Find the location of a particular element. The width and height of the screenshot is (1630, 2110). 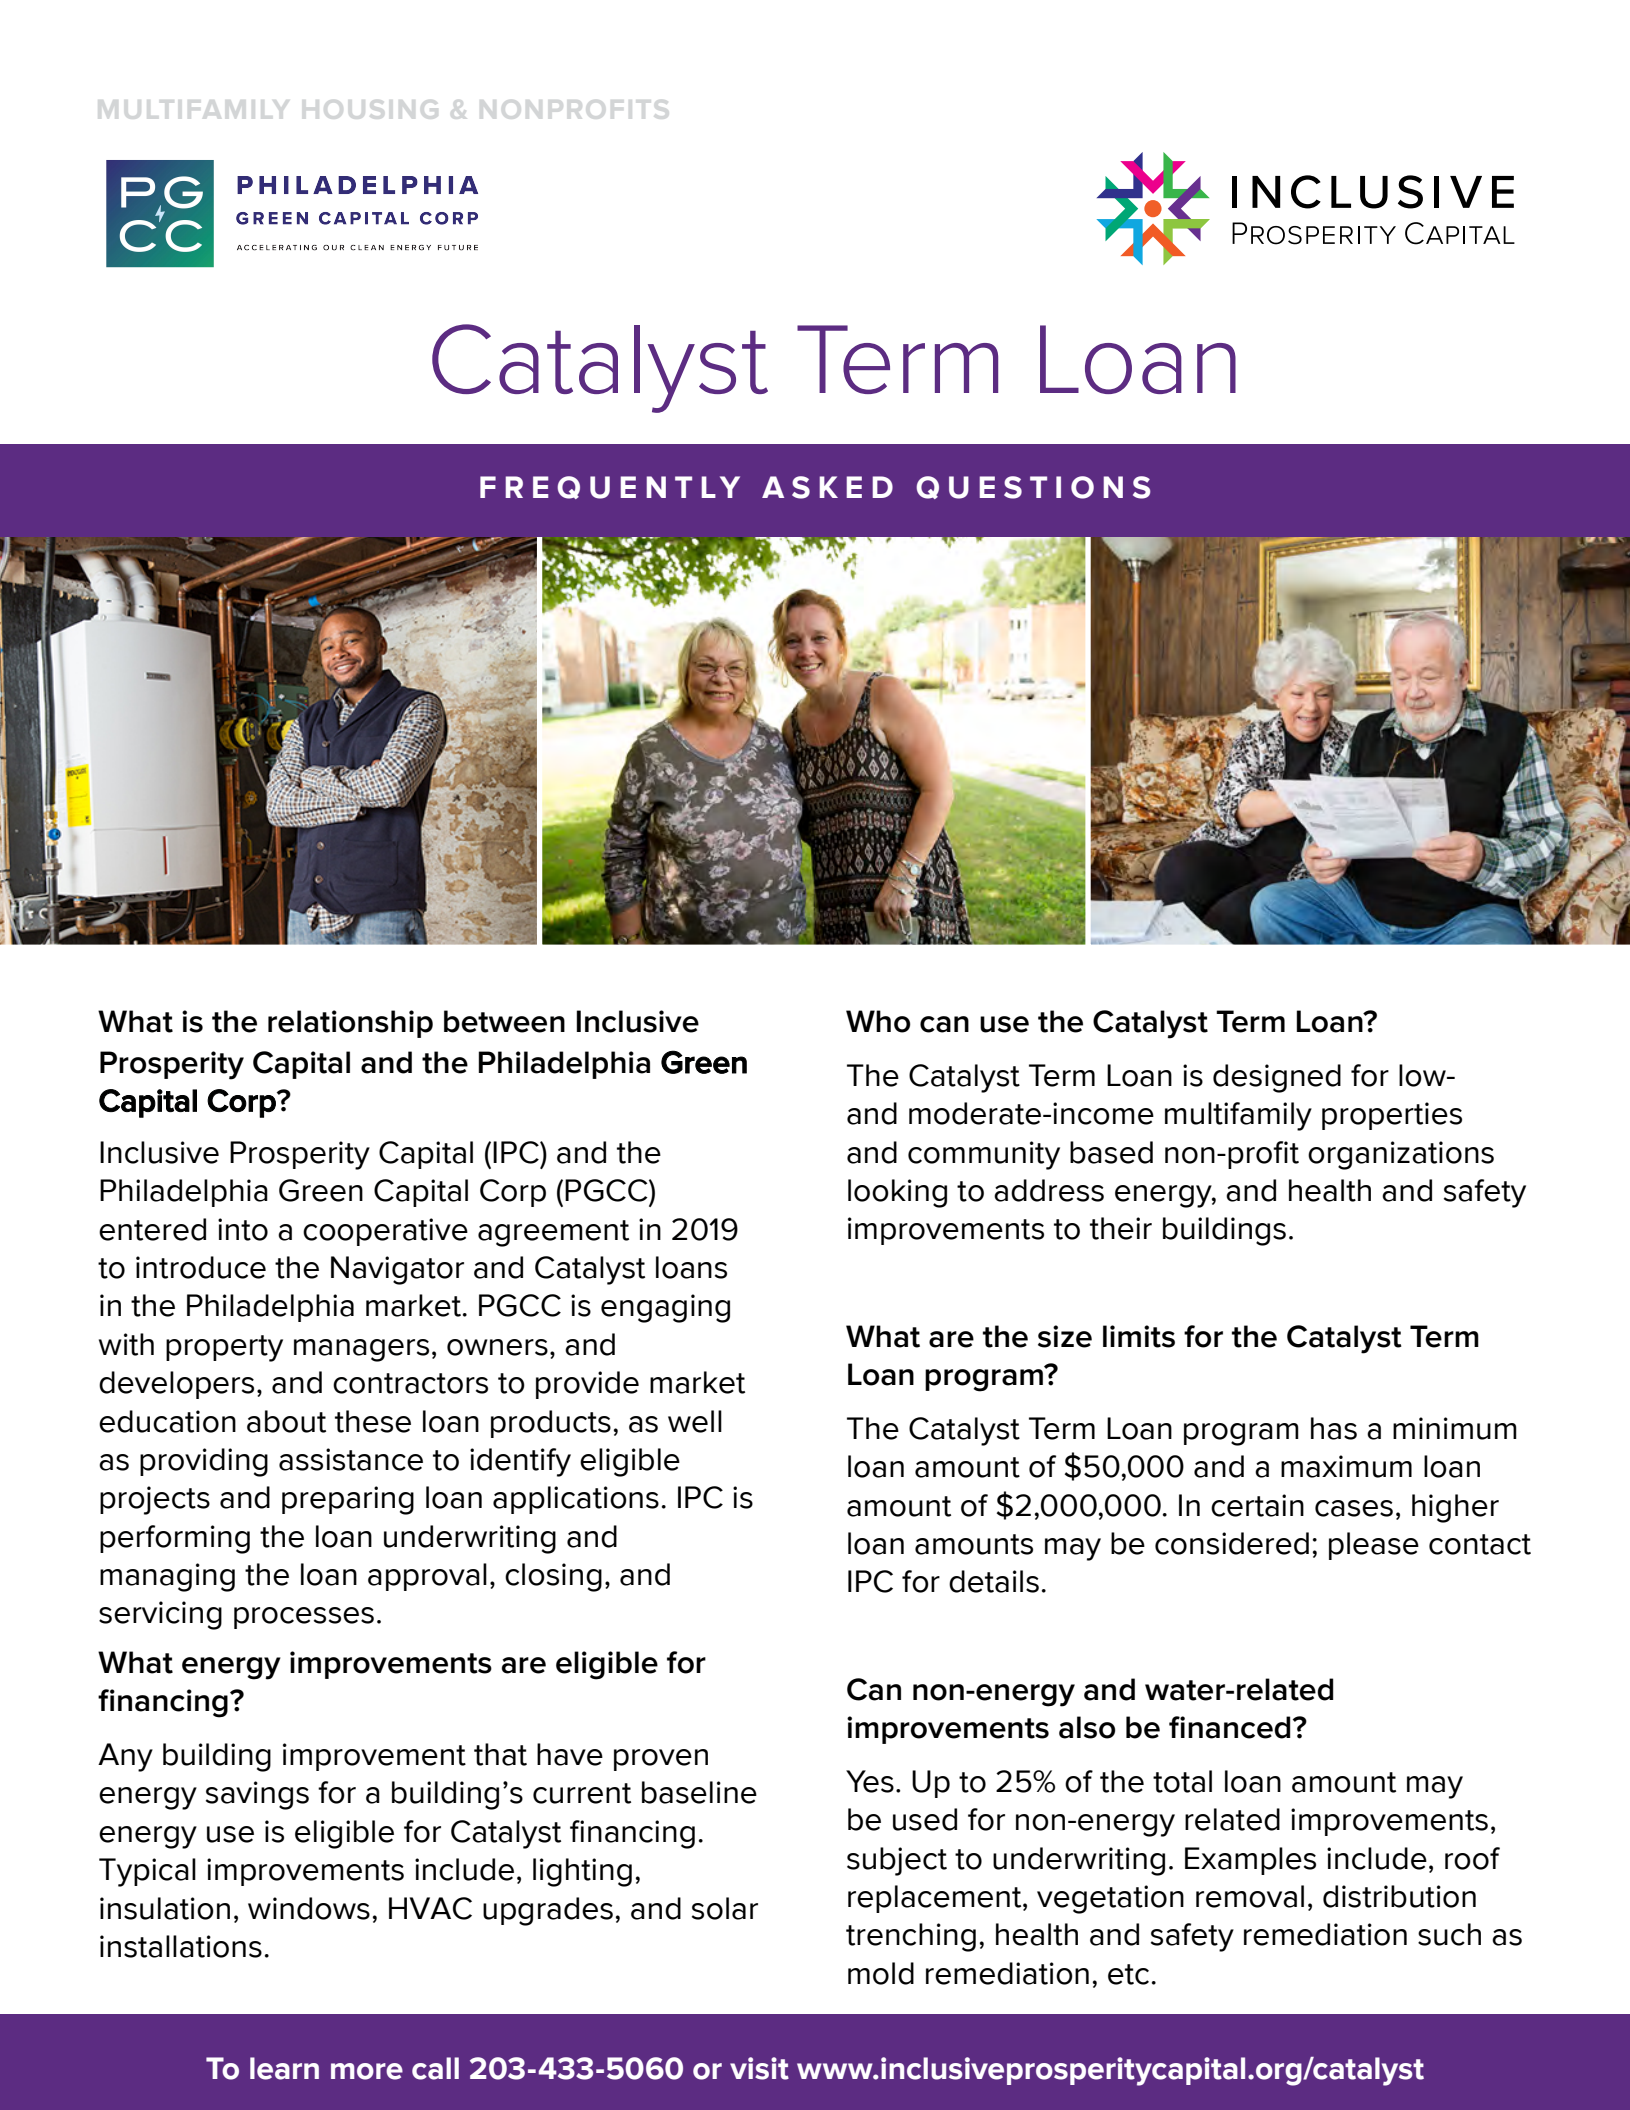

designed is located at coordinates (1277, 1078).
